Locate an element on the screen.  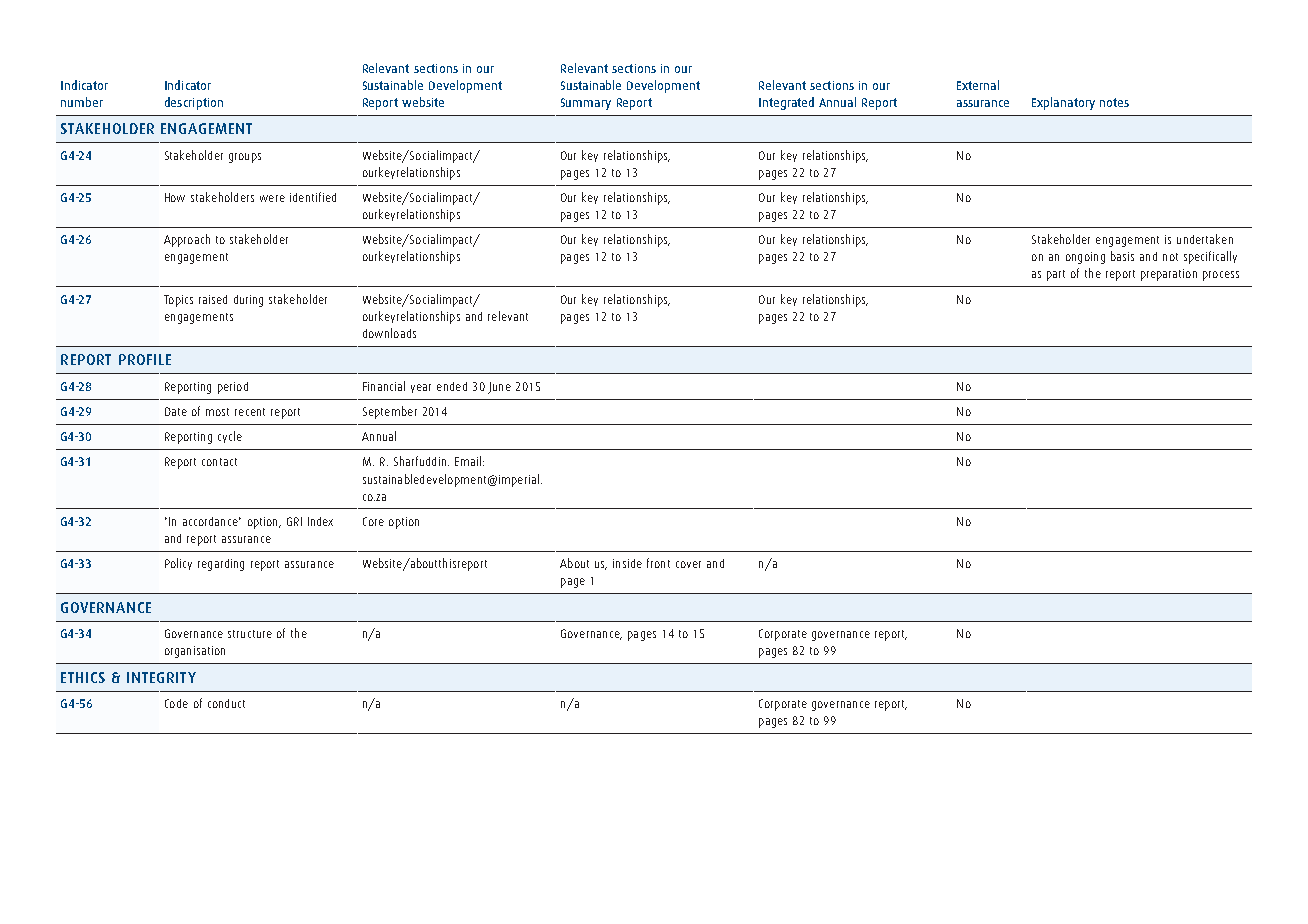
part is located at coordinates (1056, 275).
